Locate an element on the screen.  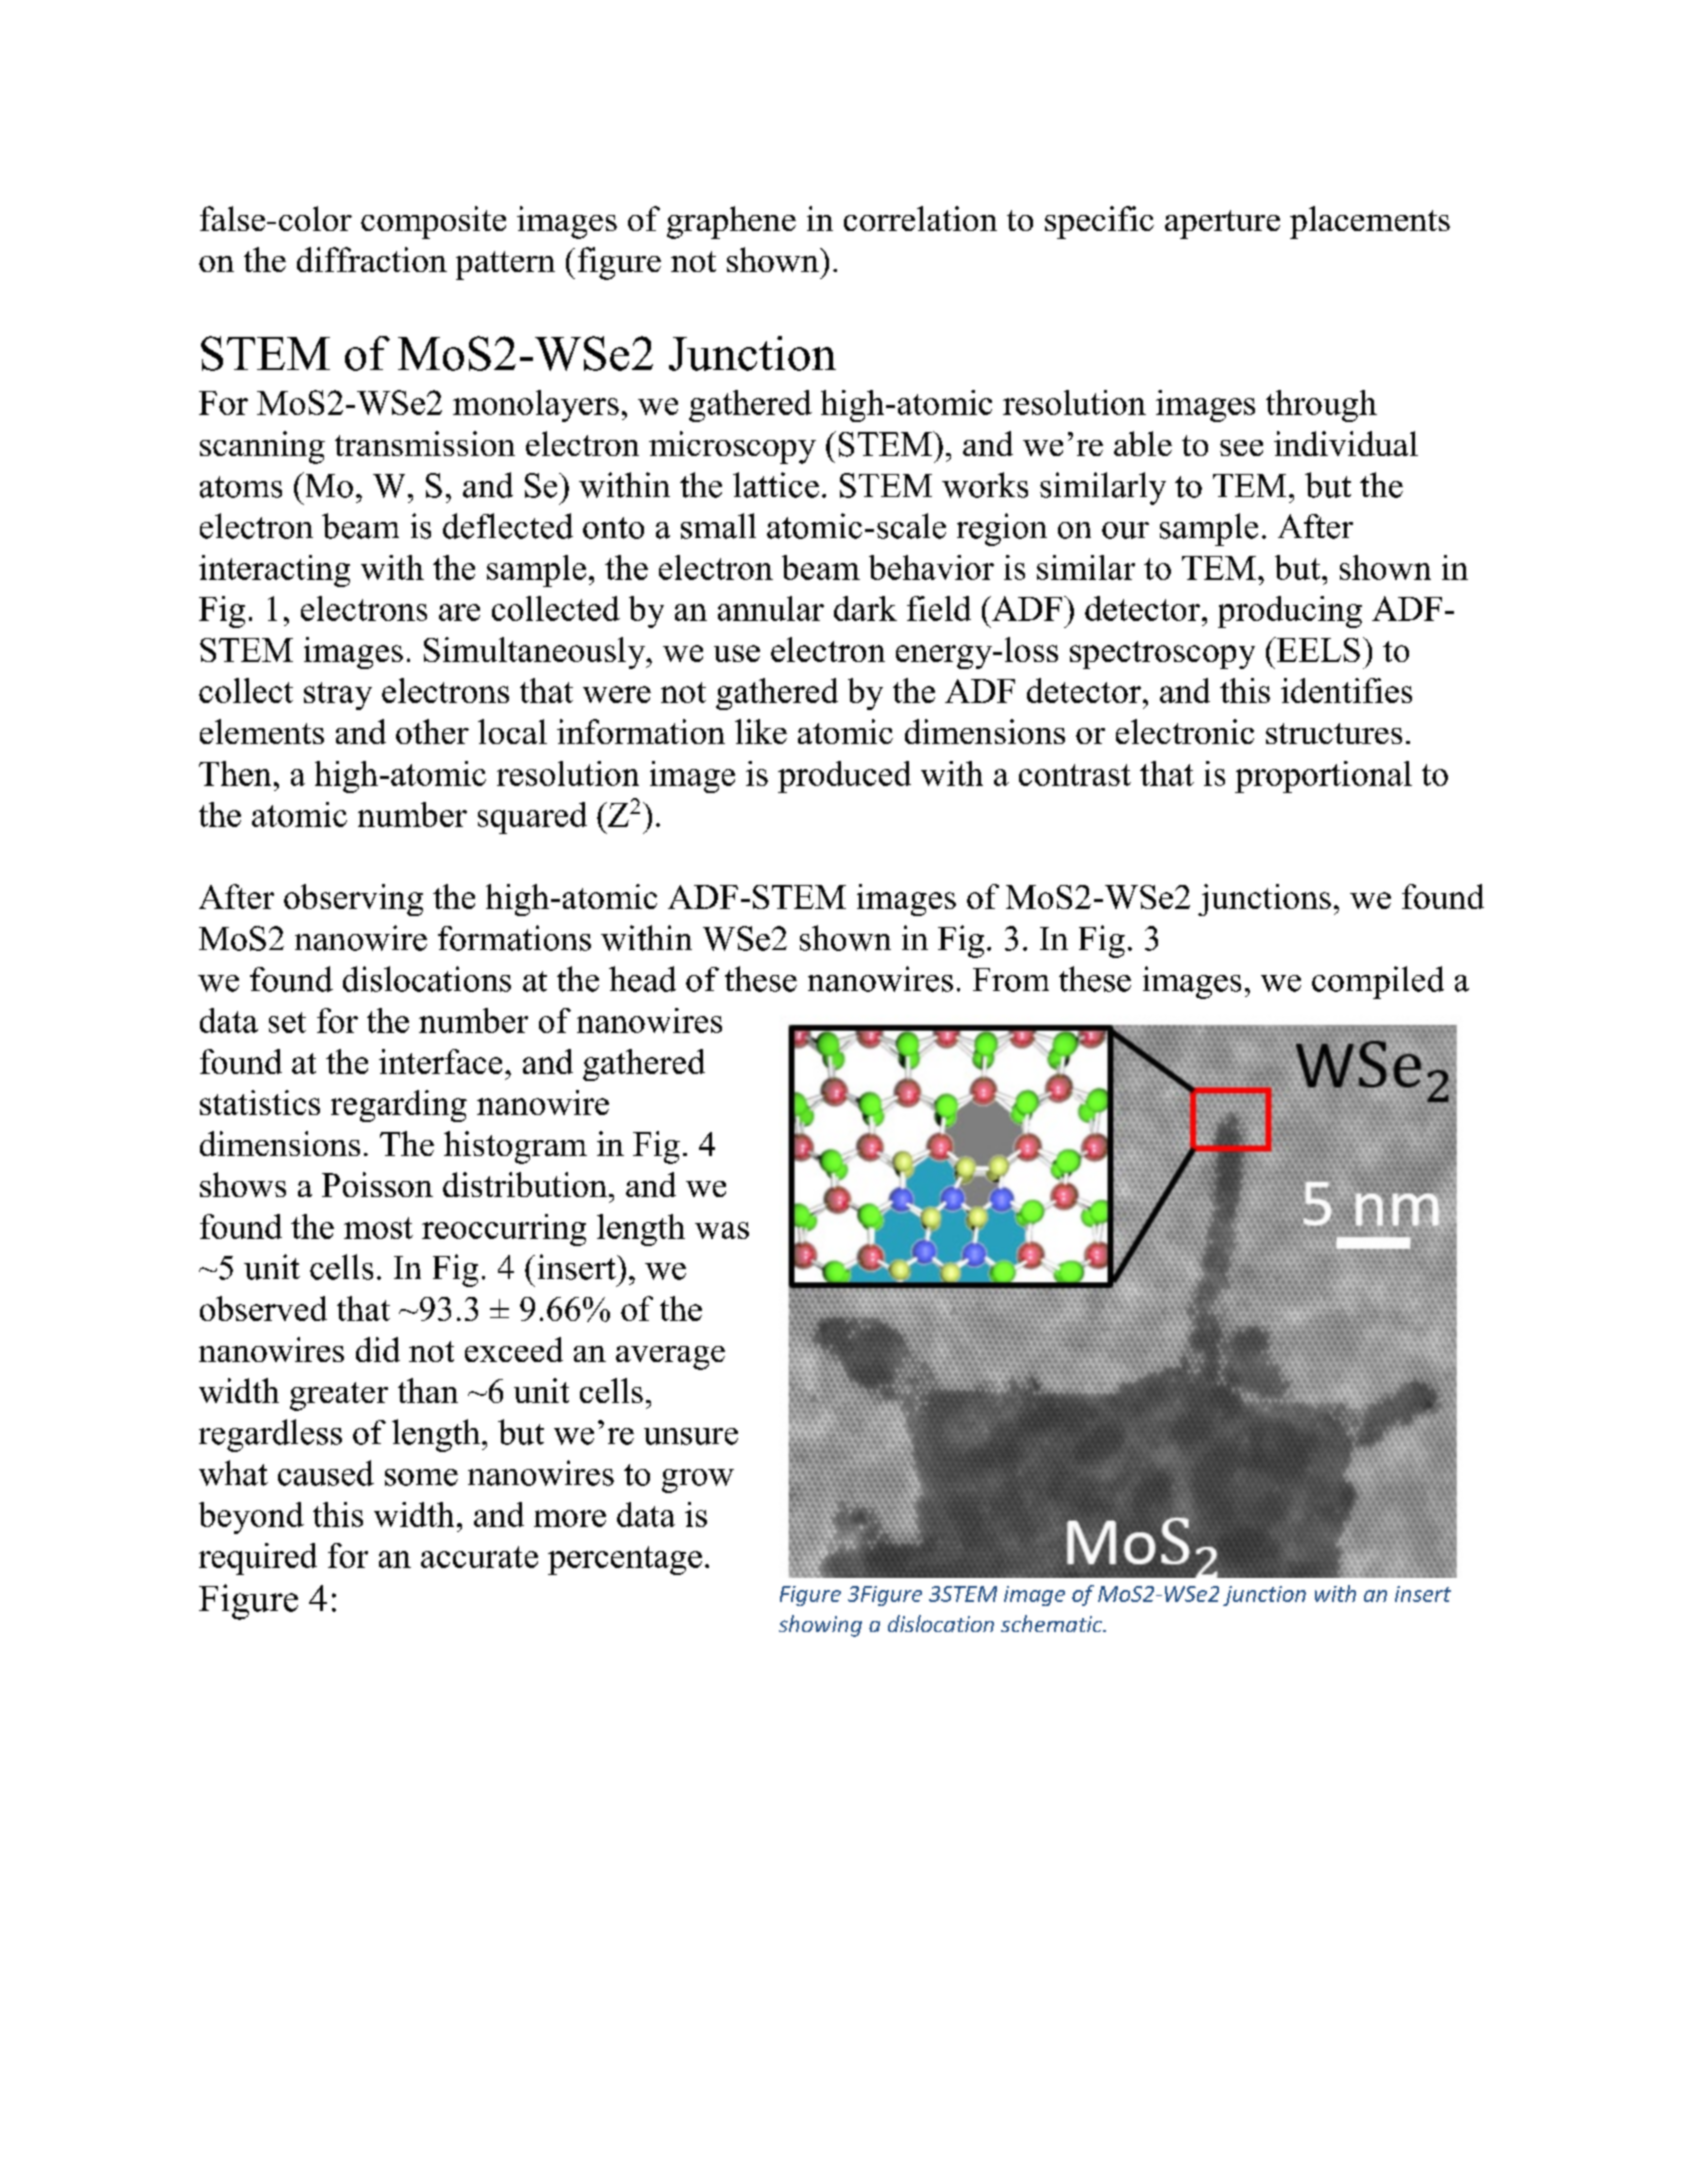
accurate is located at coordinates (479, 1557).
